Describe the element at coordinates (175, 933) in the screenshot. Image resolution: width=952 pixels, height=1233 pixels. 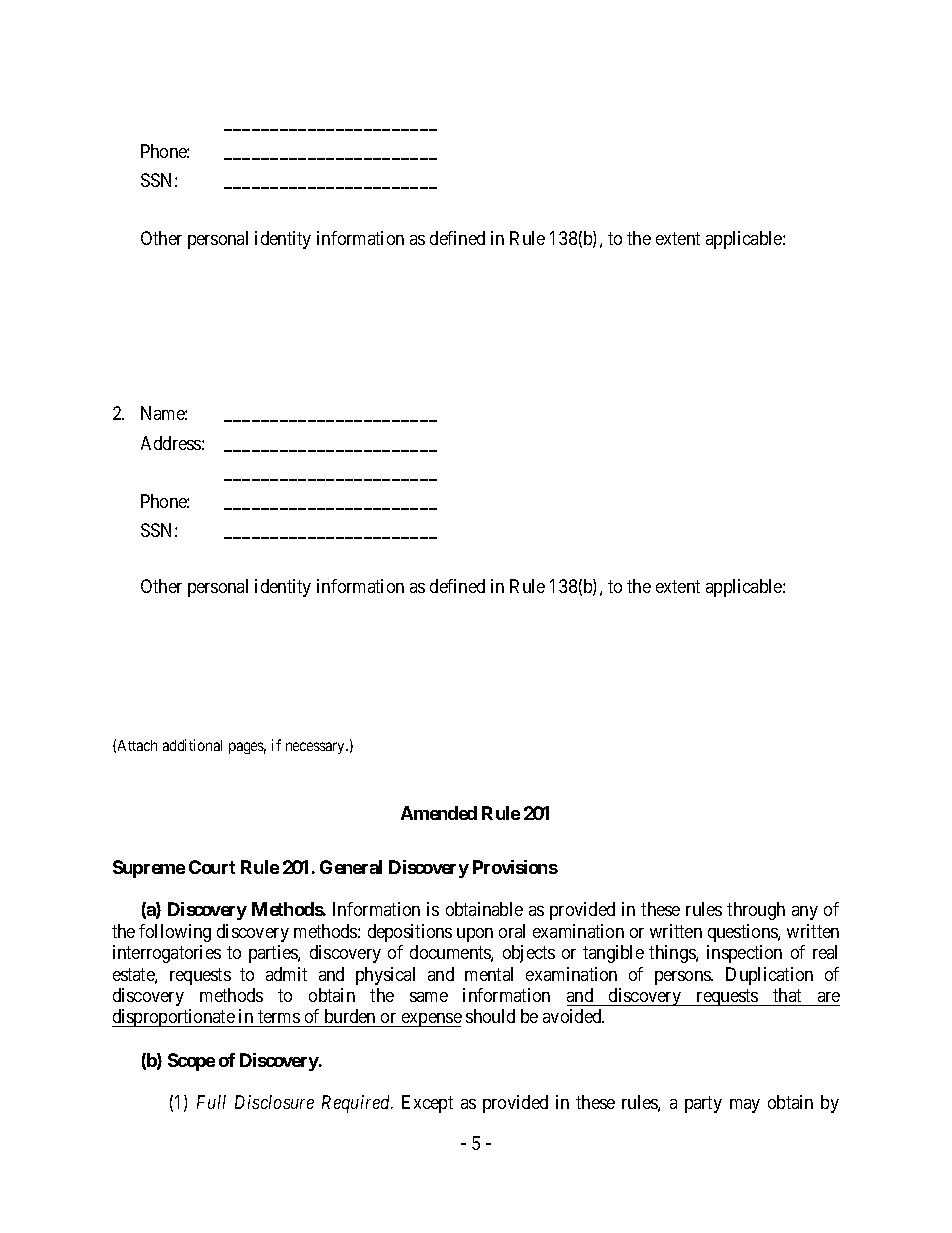
I see `following` at that location.
